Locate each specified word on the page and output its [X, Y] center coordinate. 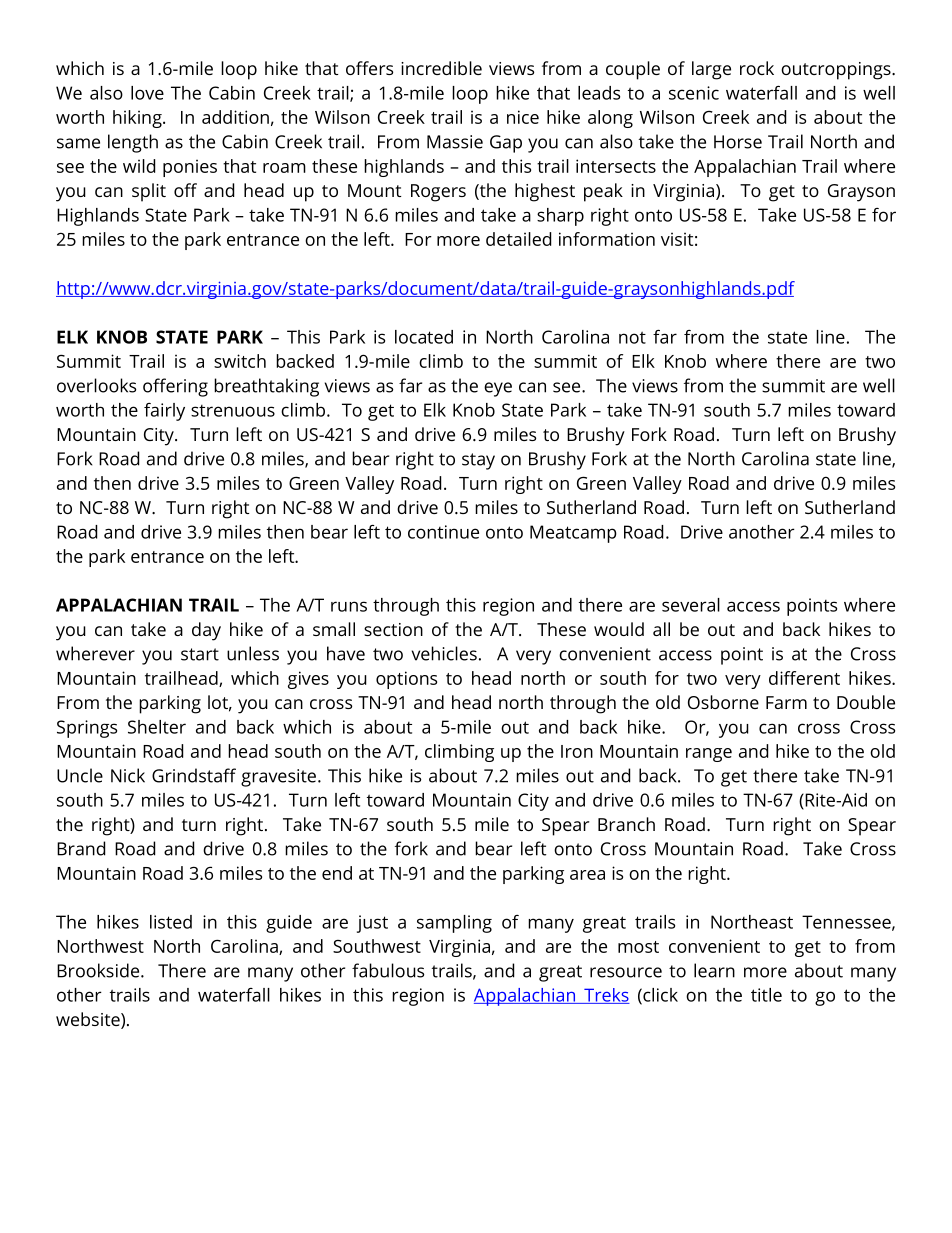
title [766, 995]
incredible [441, 68]
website [89, 1020]
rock [757, 68]
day [206, 631]
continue [443, 532]
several [691, 605]
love [147, 93]
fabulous [388, 970]
